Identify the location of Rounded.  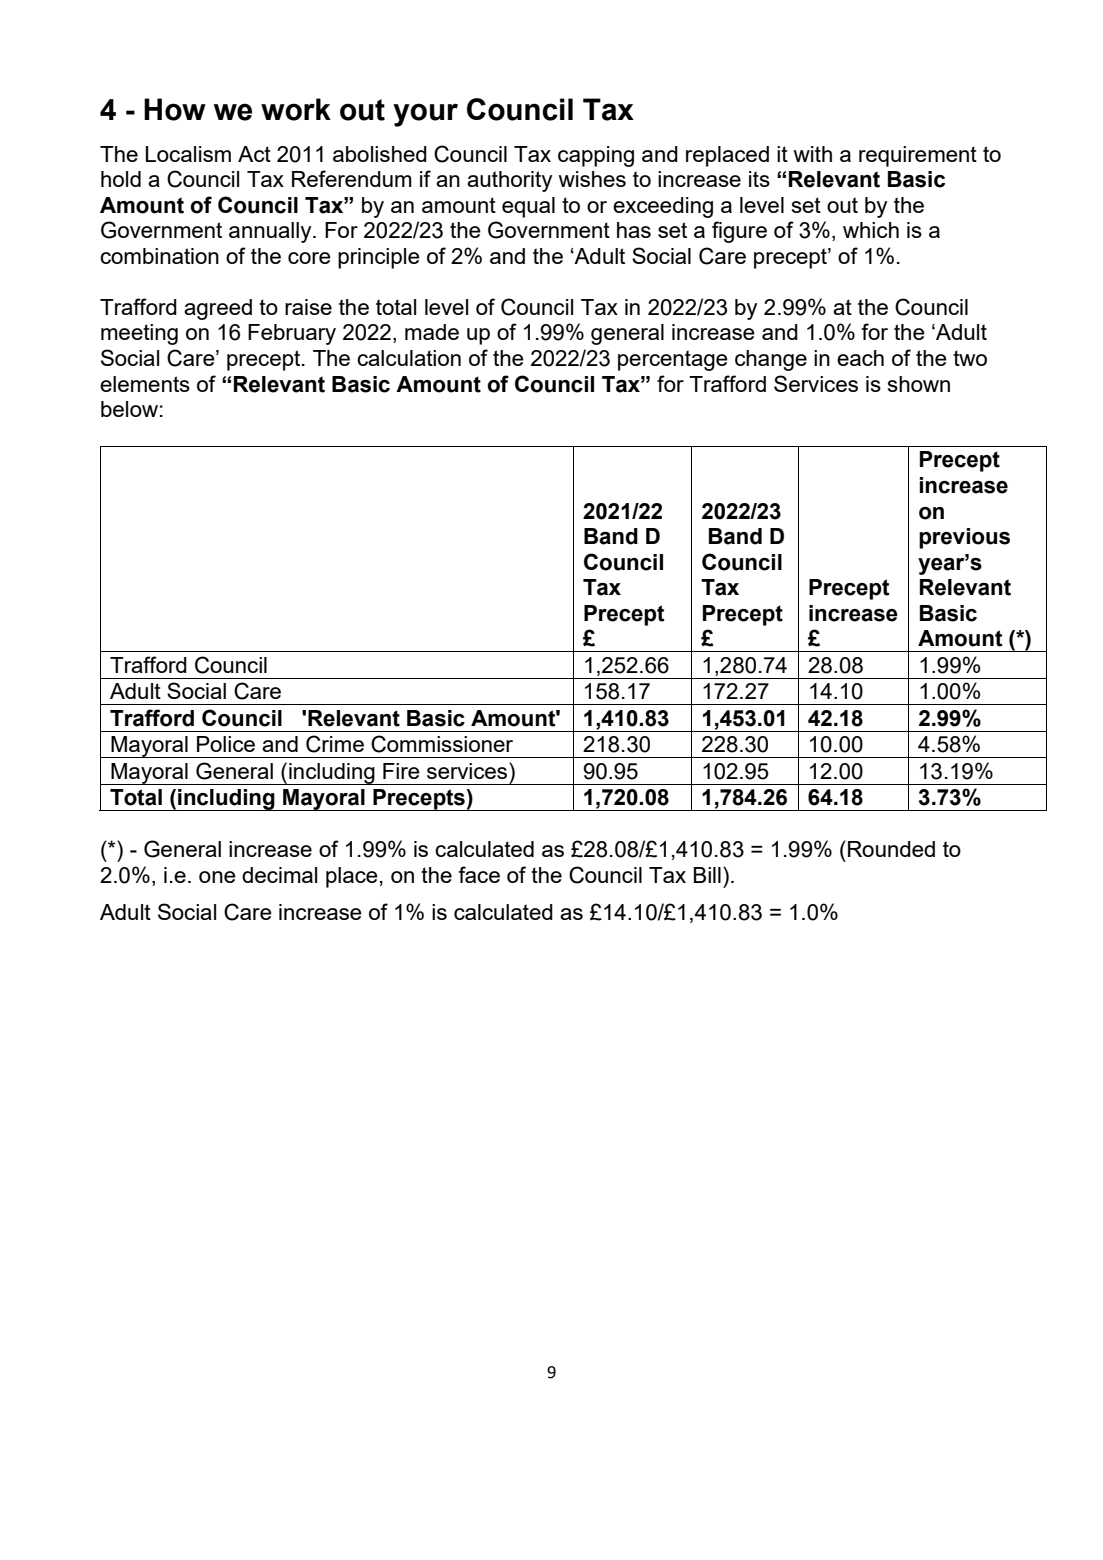
(891, 849).
